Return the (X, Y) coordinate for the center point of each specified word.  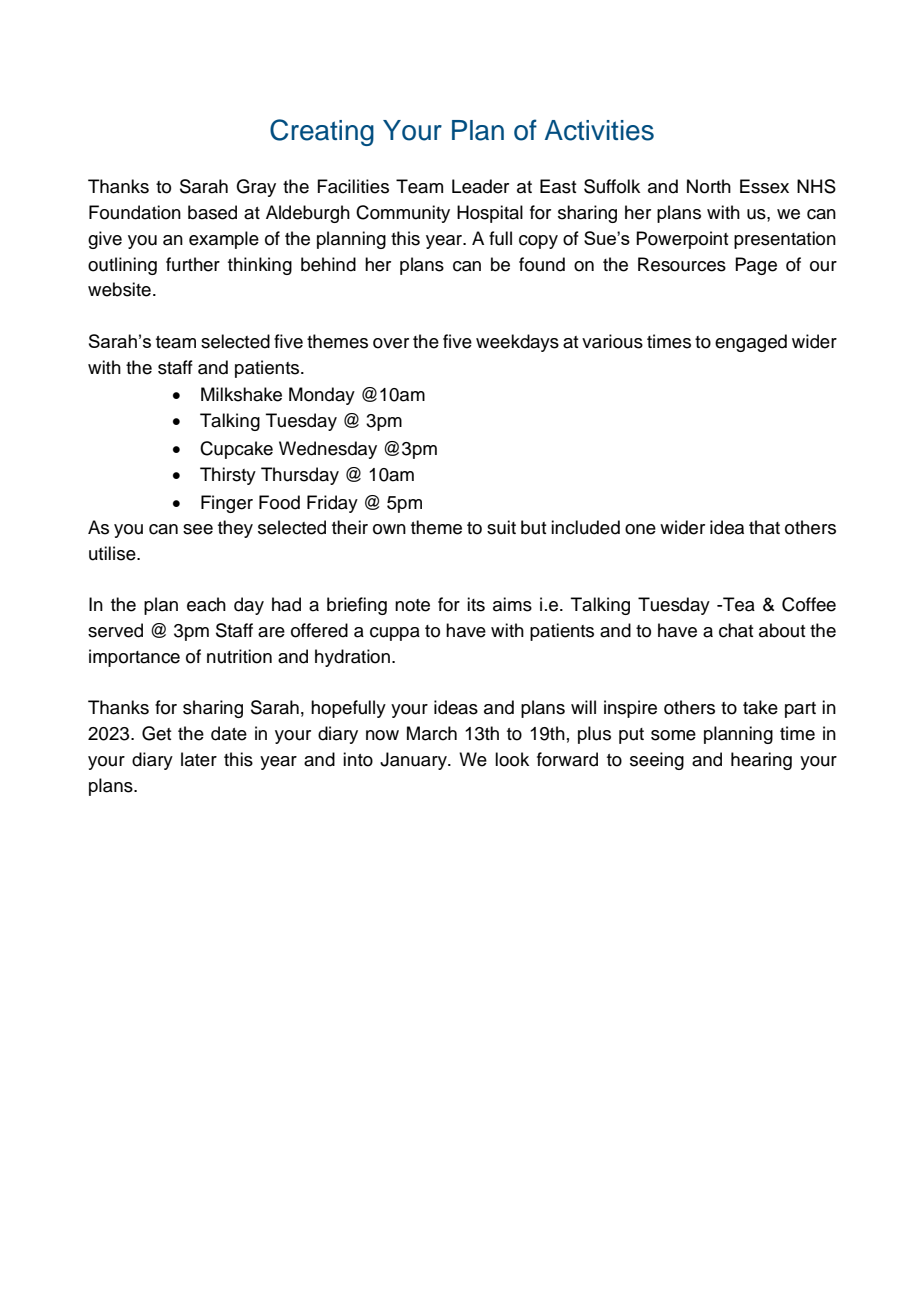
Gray (256, 188)
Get (157, 733)
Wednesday (328, 450)
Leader (480, 186)
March (432, 733)
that (764, 527)
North (709, 186)
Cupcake (236, 450)
